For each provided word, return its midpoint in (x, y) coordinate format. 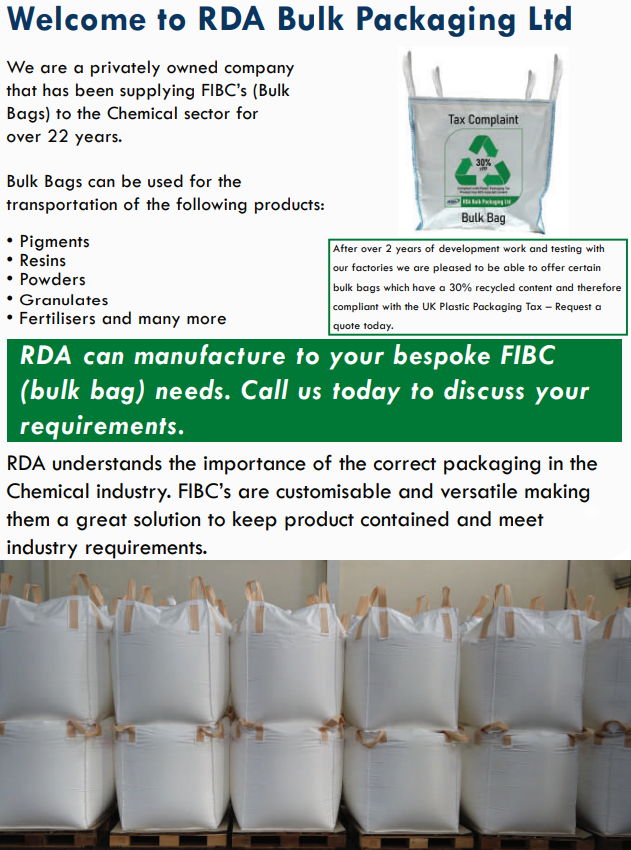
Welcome (76, 18)
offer (553, 267)
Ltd (550, 18)
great (101, 522)
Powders (53, 279)
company (259, 71)
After (345, 248)
